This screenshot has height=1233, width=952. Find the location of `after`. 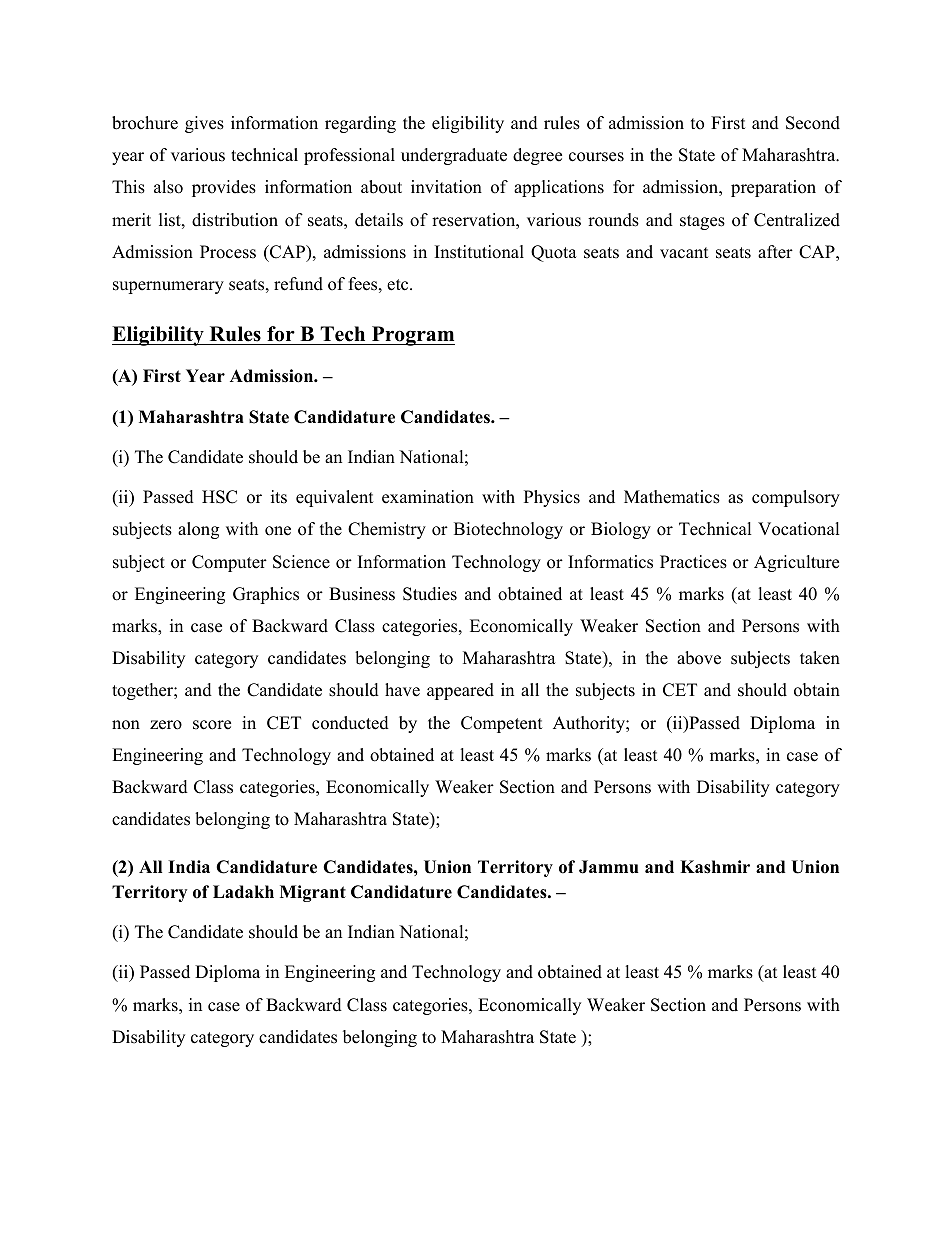

after is located at coordinates (775, 252).
